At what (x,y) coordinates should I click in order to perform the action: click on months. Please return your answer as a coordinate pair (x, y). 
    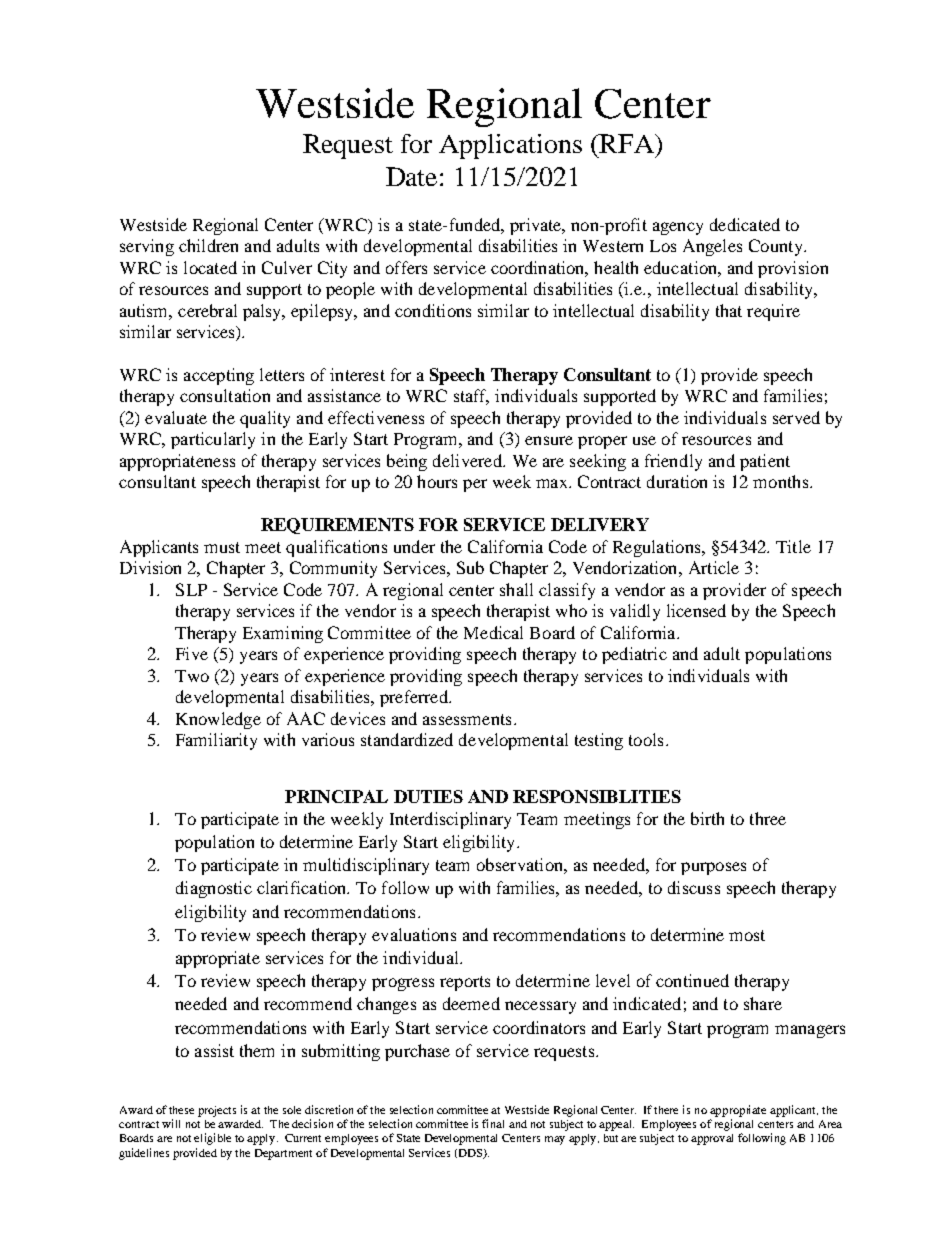
    Looking at the image, I should click on (782, 481).
